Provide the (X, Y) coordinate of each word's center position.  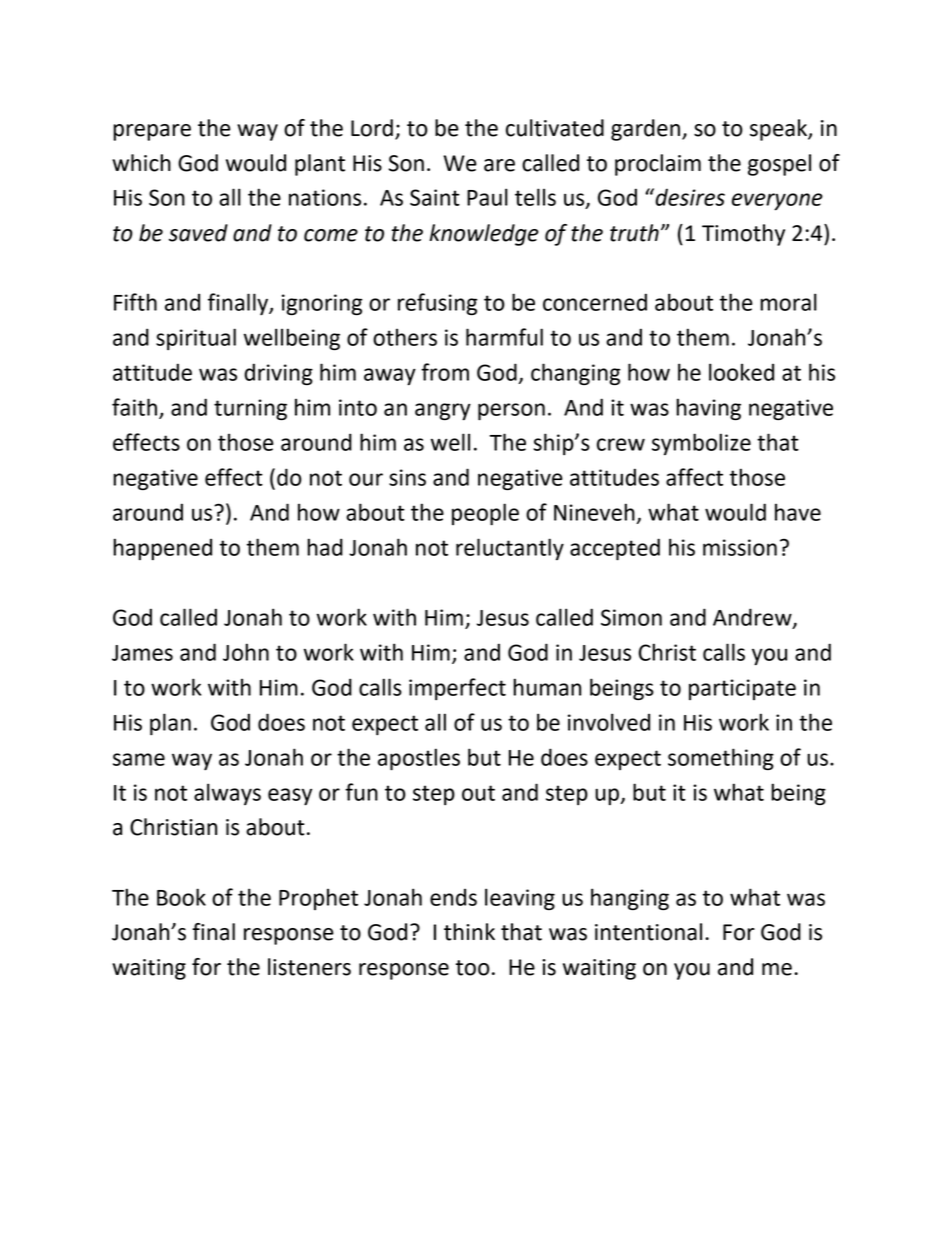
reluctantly (510, 549)
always (227, 794)
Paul (487, 197)
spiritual (196, 339)
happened (162, 549)
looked (741, 372)
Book (181, 897)
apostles (419, 759)
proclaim (658, 165)
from (445, 372)
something (721, 759)
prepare (152, 132)
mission (740, 547)
